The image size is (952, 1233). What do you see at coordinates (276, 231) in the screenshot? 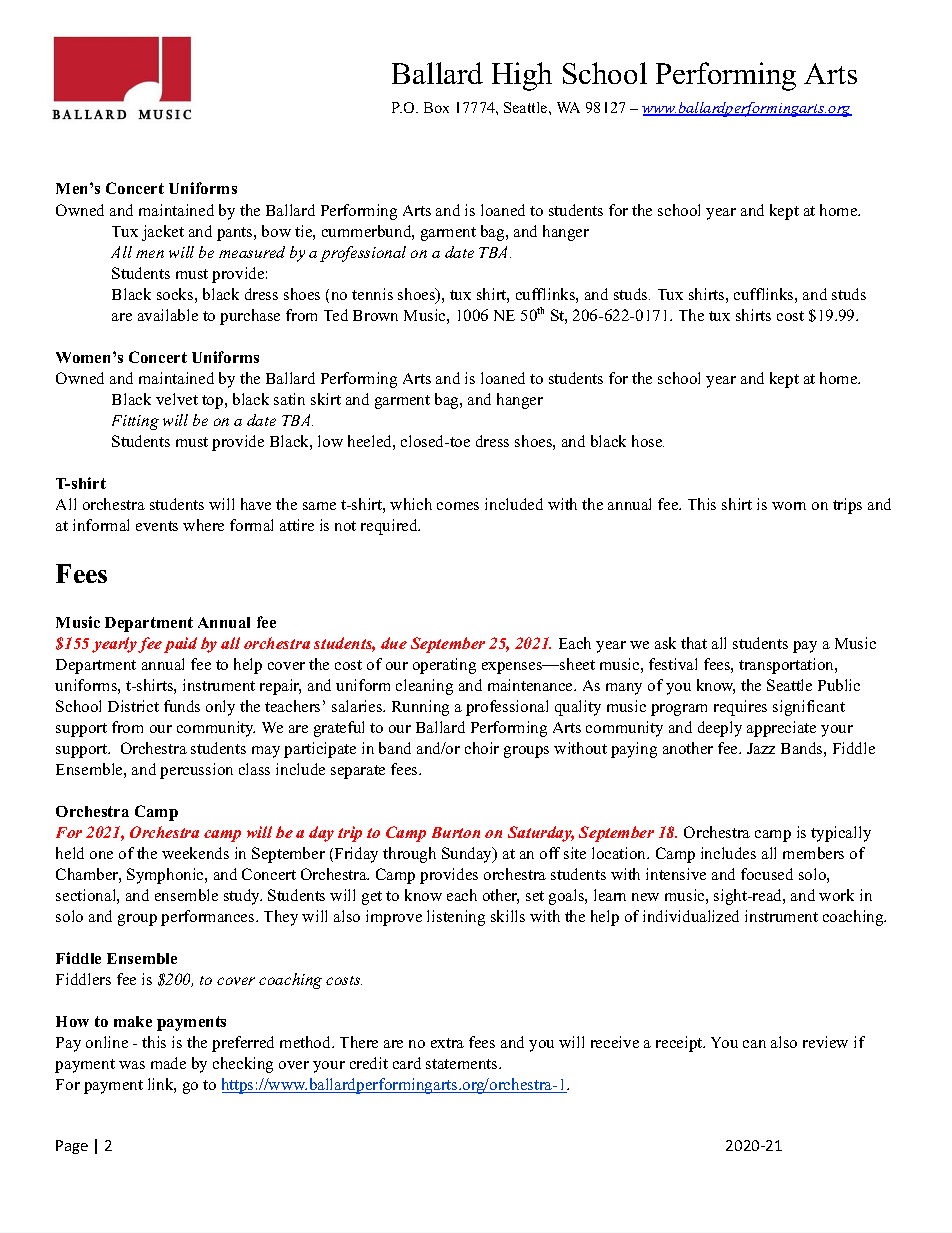
I see `bow` at bounding box center [276, 231].
